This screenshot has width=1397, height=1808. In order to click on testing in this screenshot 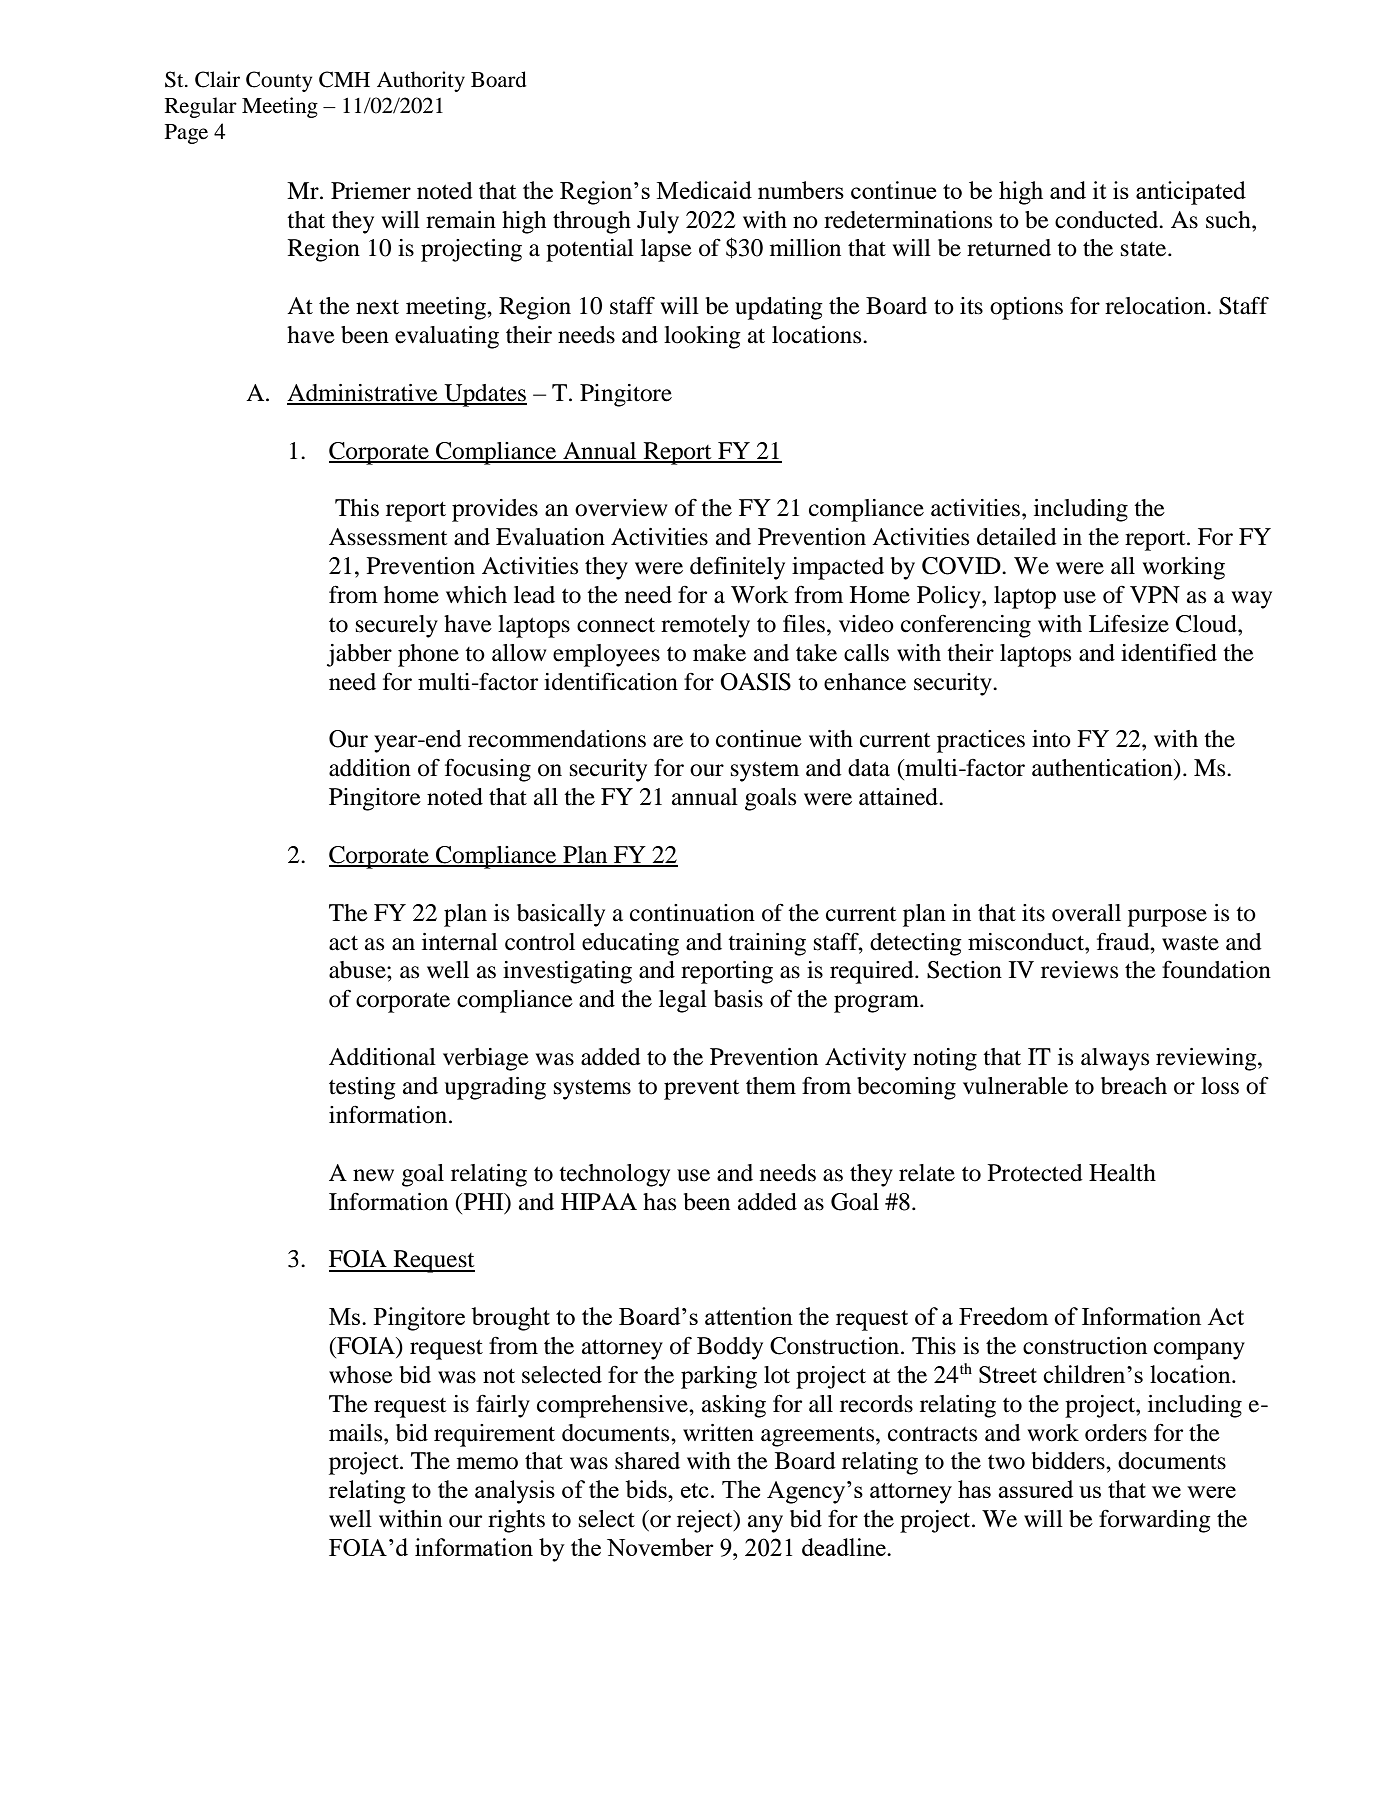, I will do `click(362, 1088)`.
